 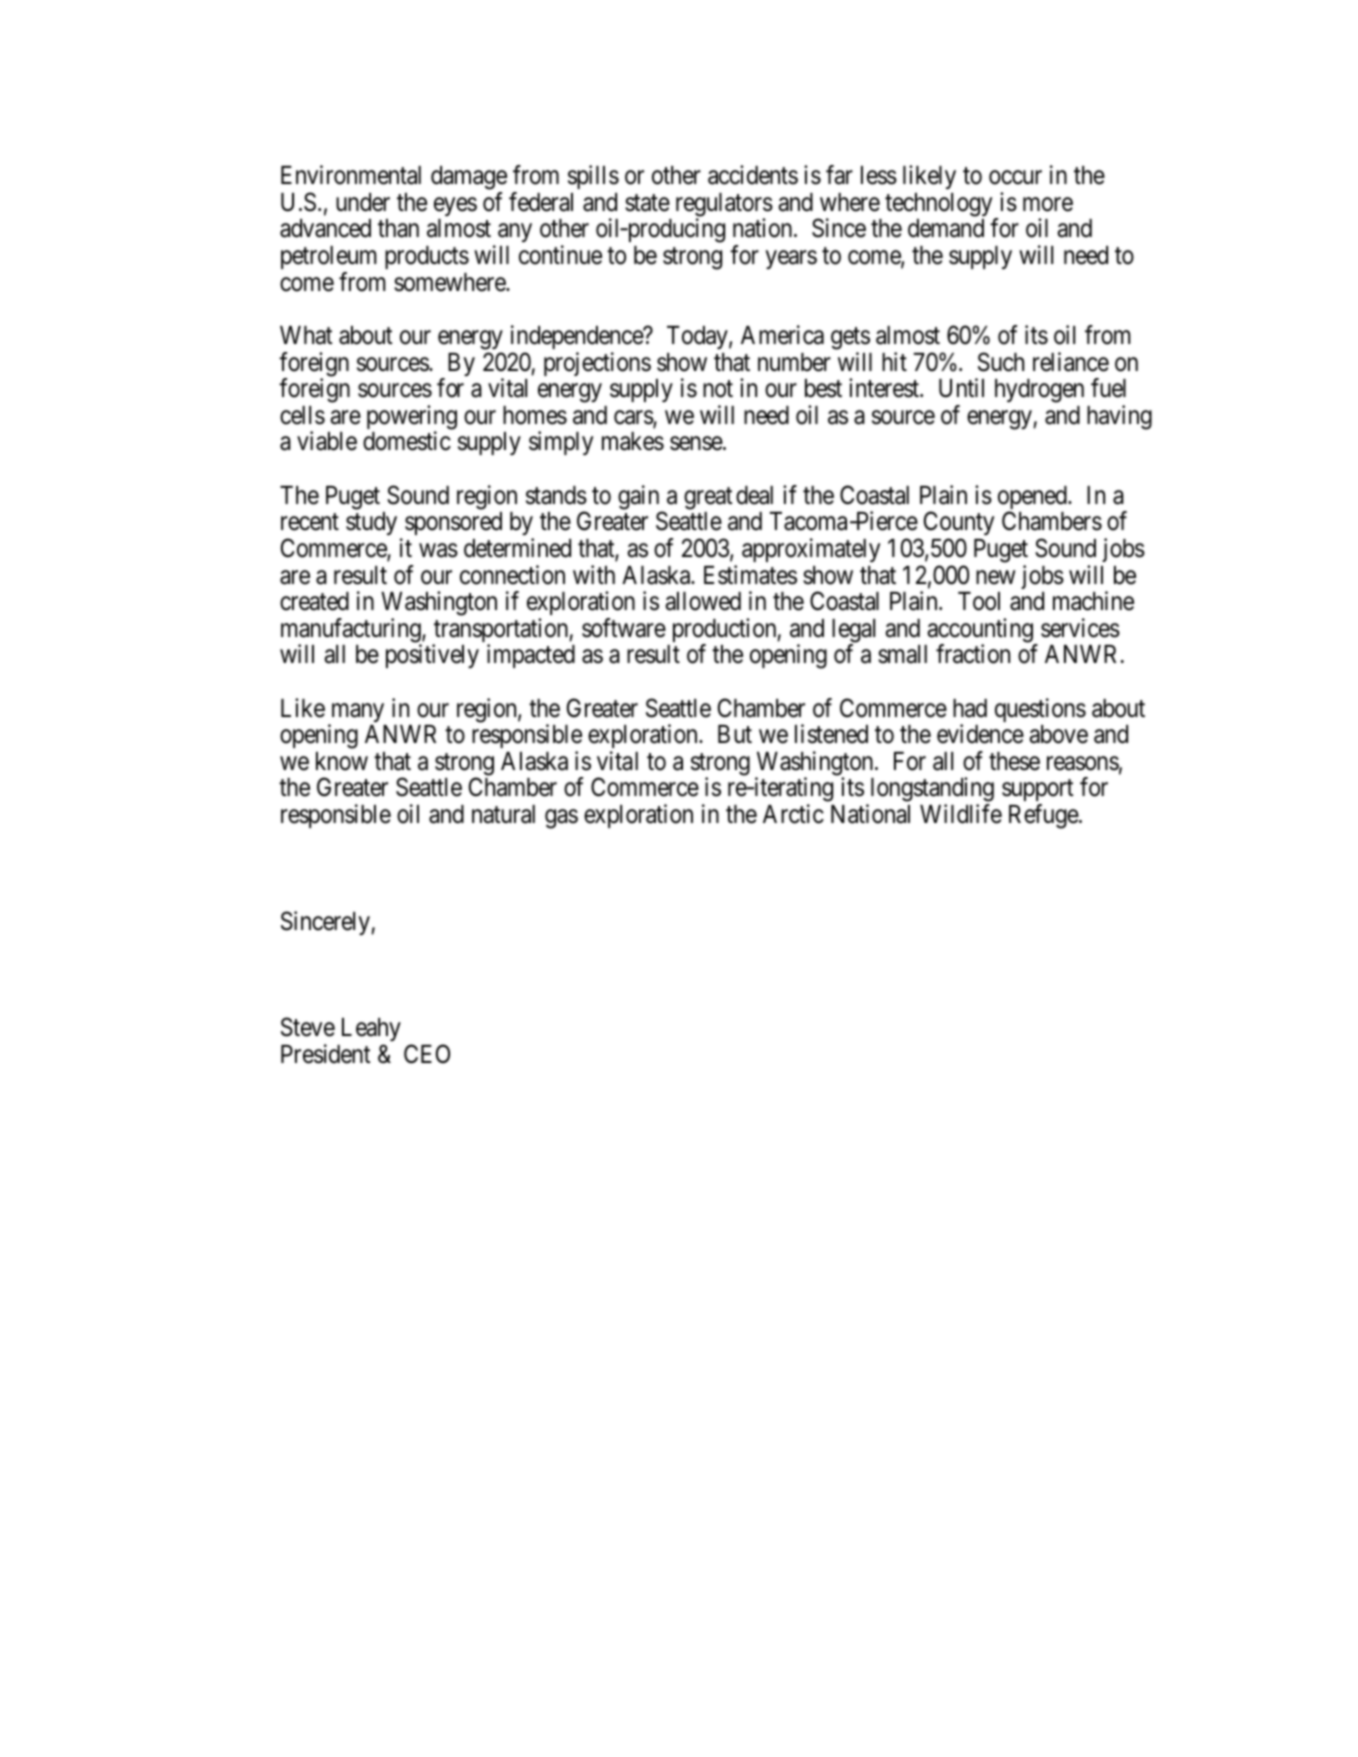 I want to click on under, so click(x=363, y=202).
